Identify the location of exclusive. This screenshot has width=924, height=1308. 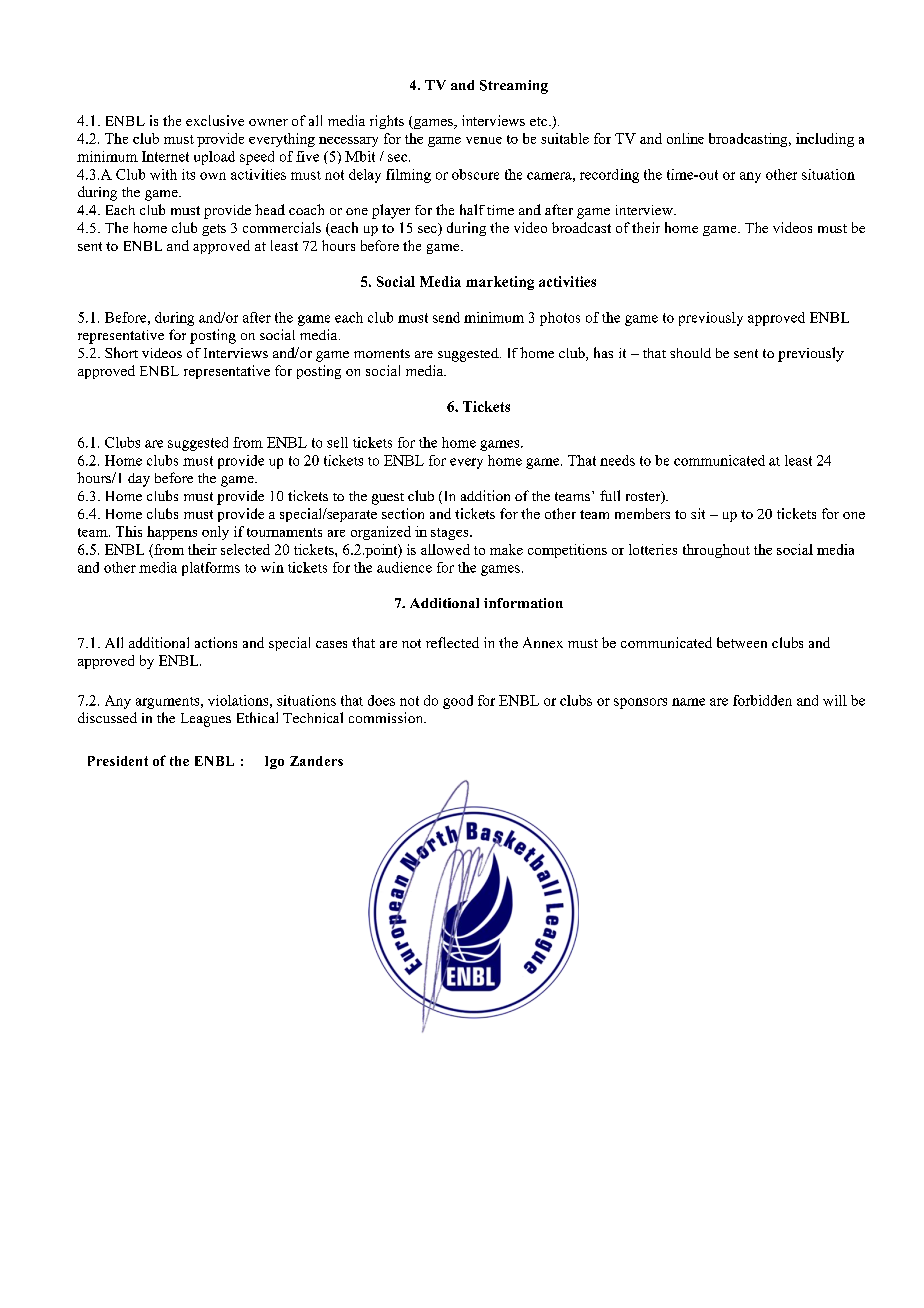
(215, 120).
